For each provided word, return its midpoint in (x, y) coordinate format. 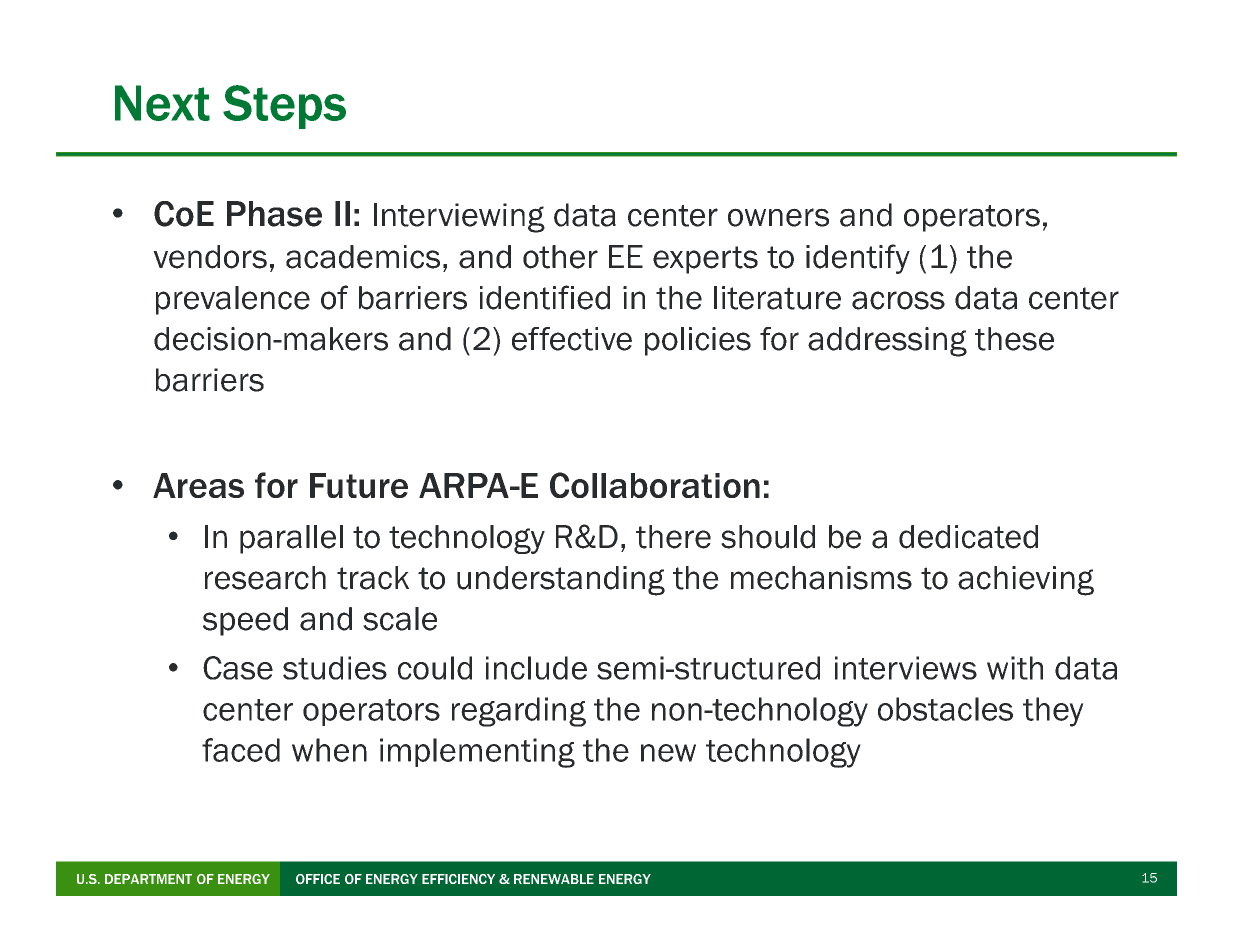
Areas (198, 485)
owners (778, 217)
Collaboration (655, 485)
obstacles (945, 709)
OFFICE (318, 879)
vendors (210, 257)
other (560, 257)
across (898, 300)
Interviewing (459, 218)
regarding (519, 712)
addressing (887, 342)
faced (241, 750)
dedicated (968, 537)
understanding (561, 581)
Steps (284, 107)
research (265, 578)
